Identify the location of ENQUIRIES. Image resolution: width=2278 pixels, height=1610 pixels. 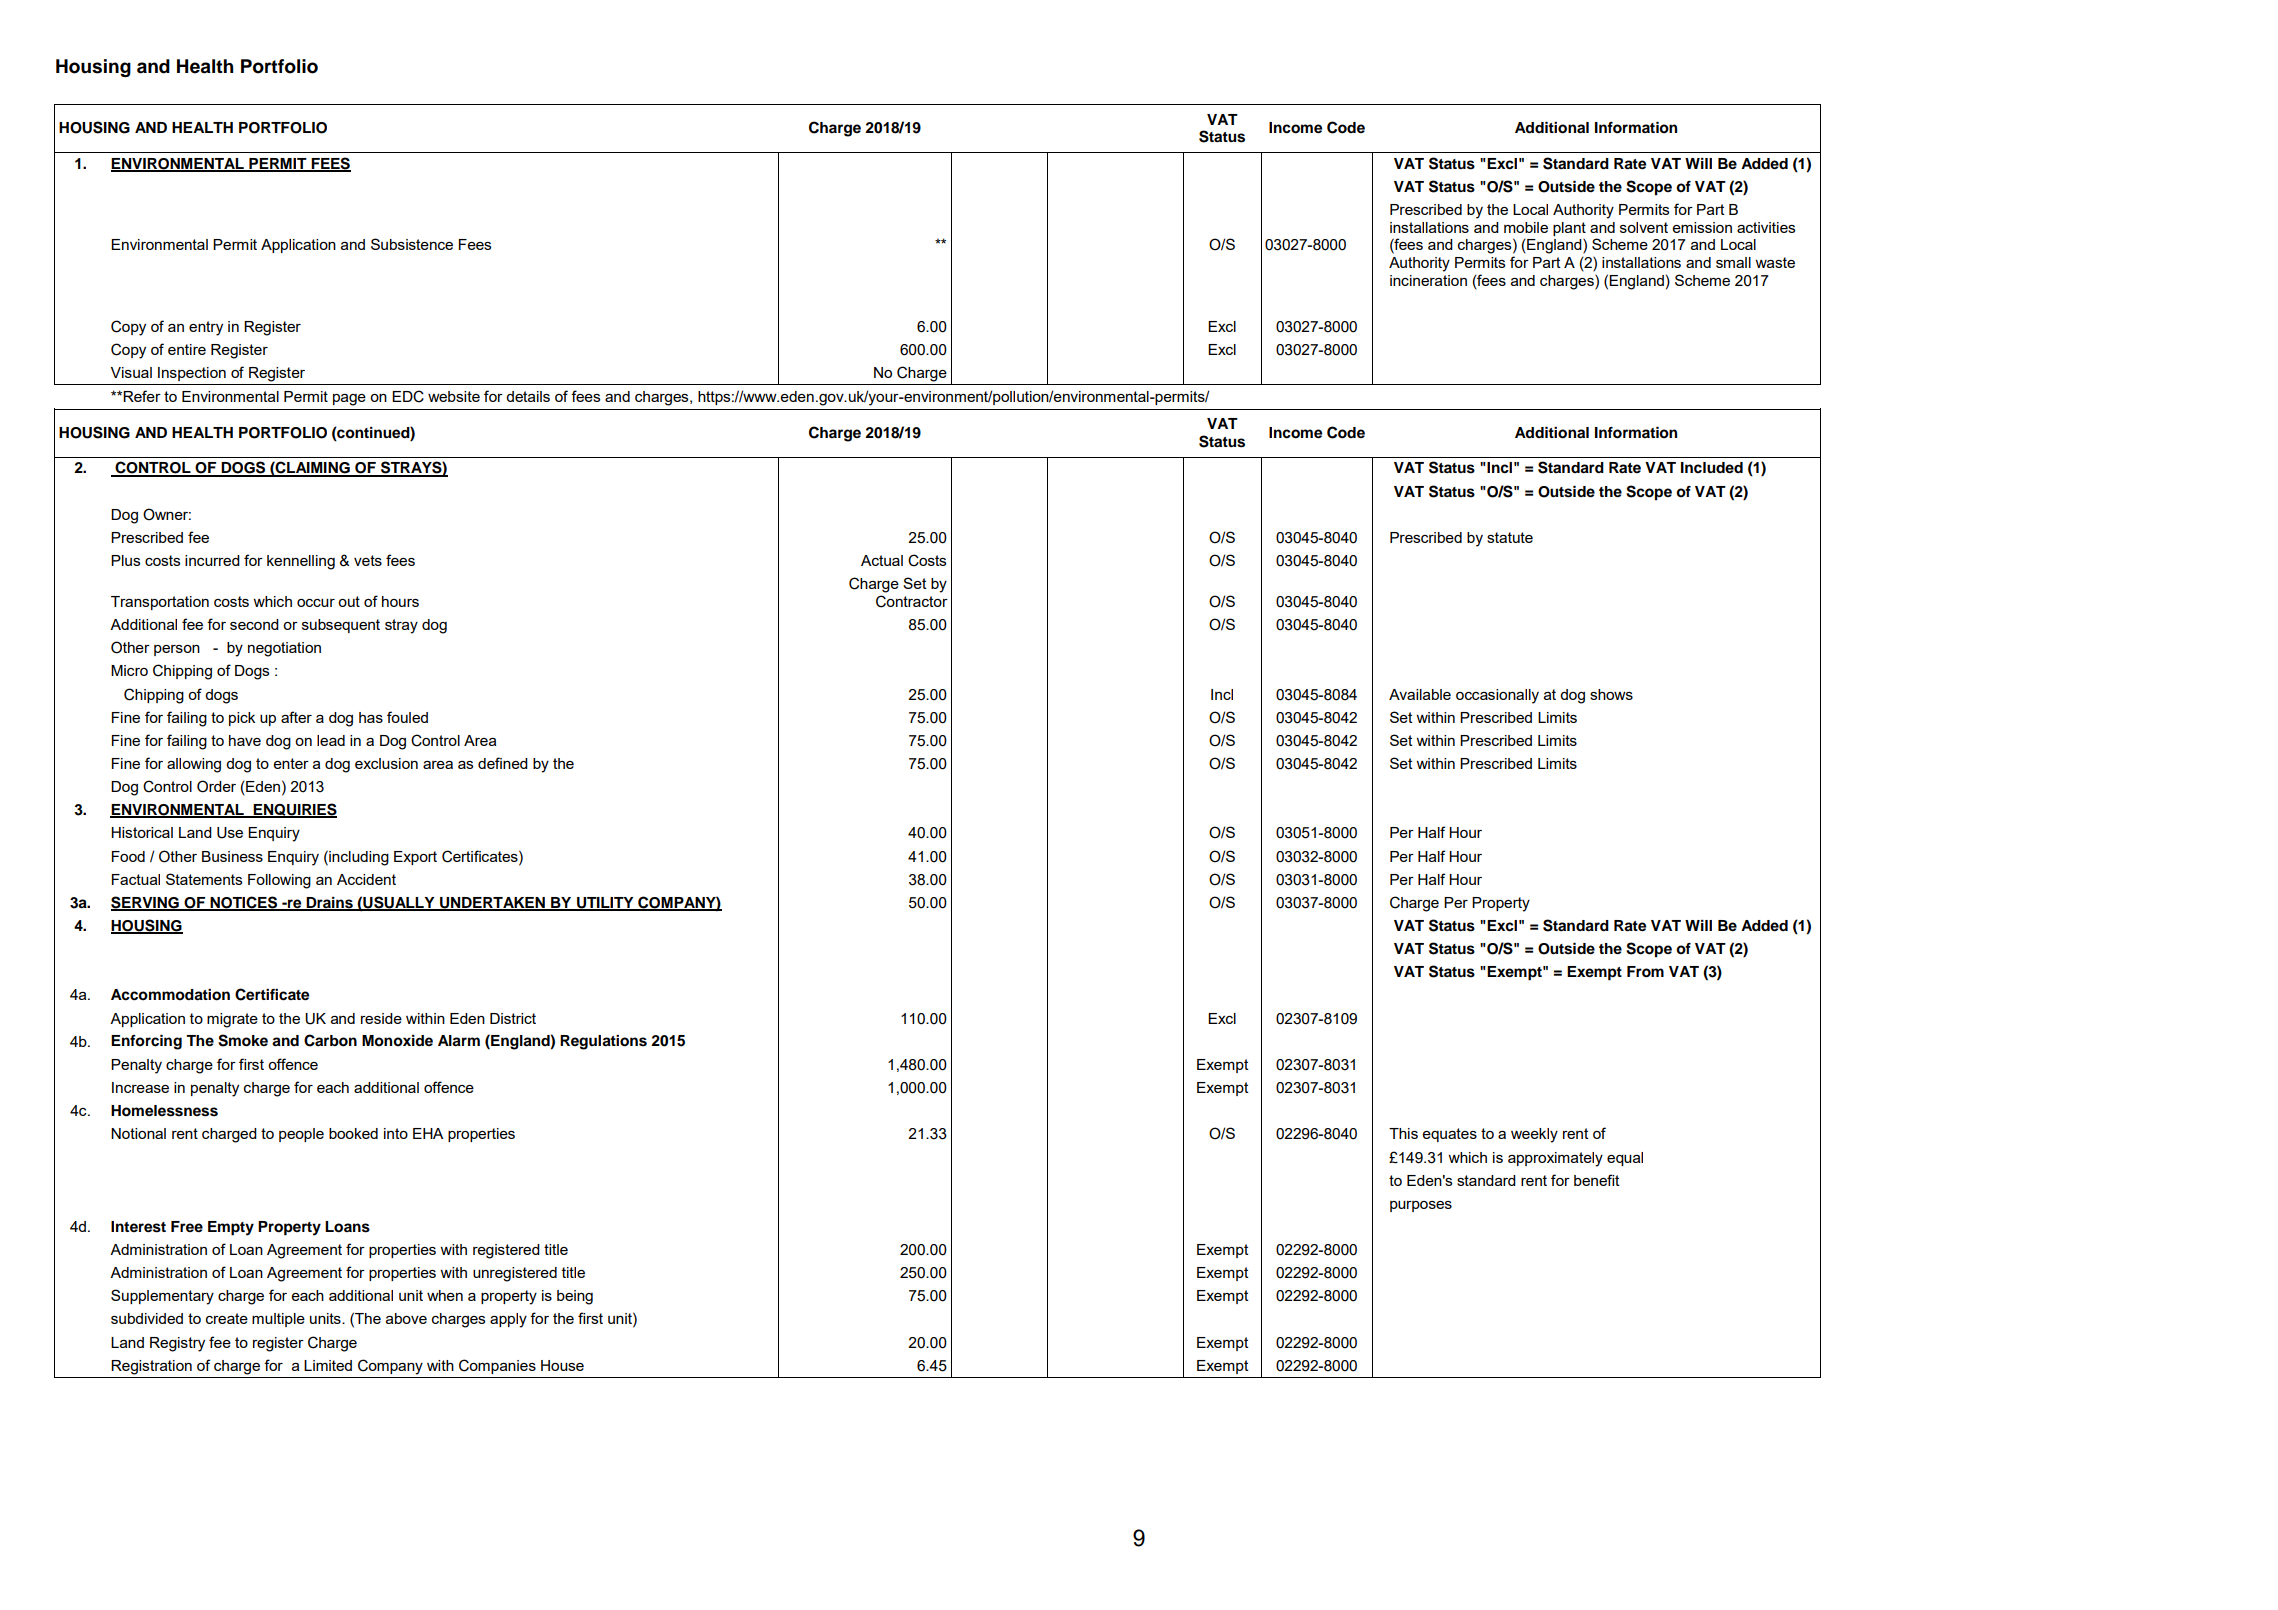
(294, 810).
